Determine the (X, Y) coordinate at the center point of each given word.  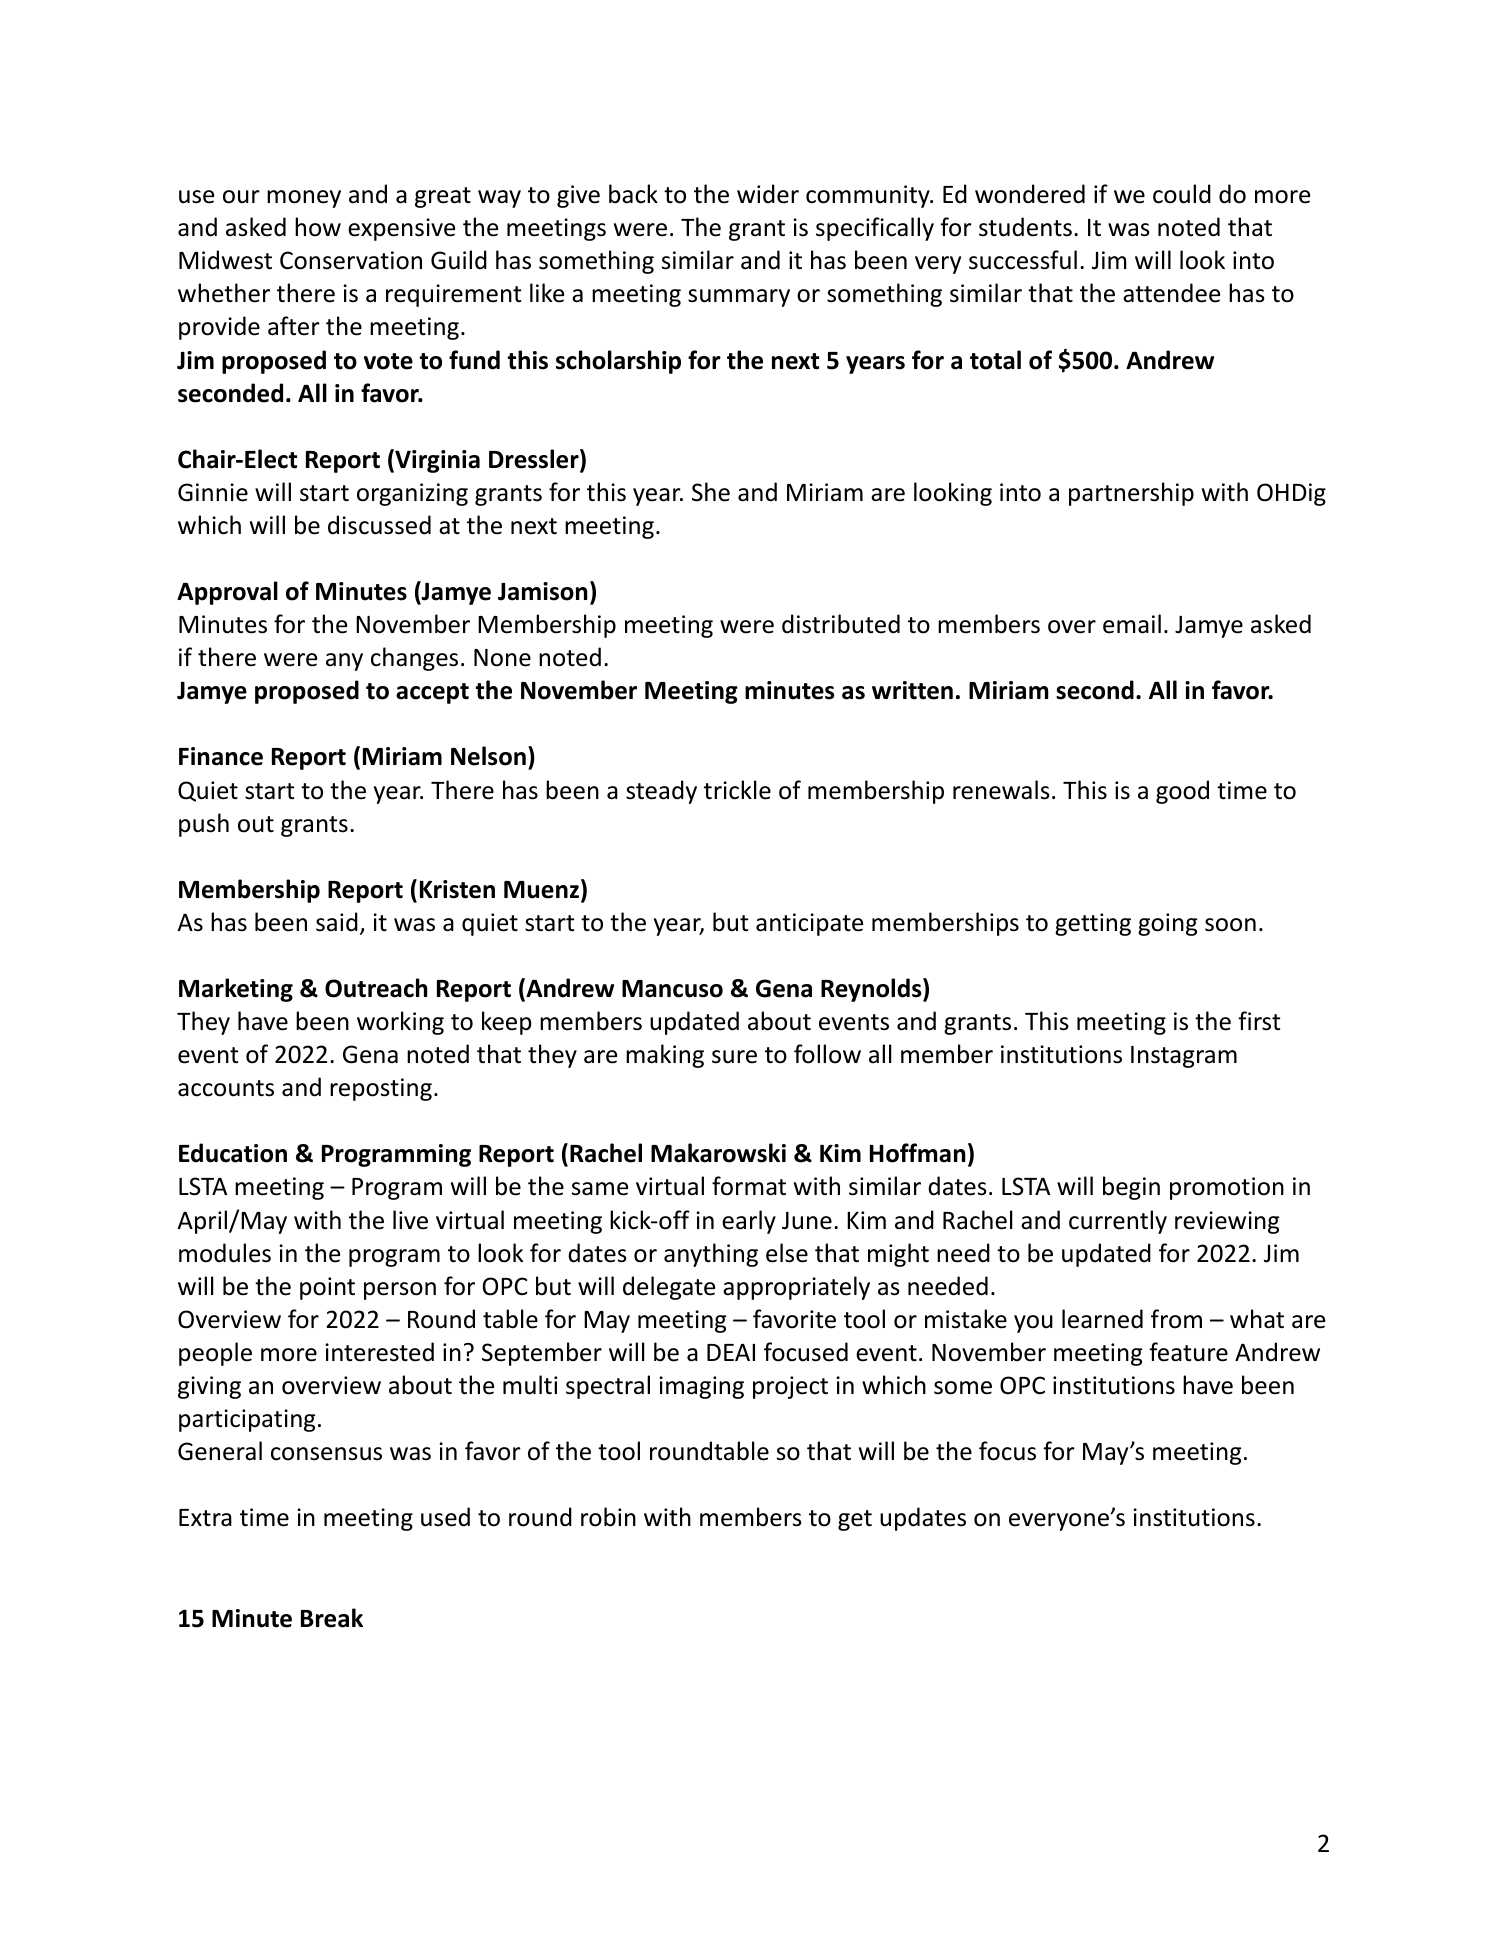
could (1182, 194)
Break (332, 1618)
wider (768, 194)
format (749, 1186)
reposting (381, 1089)
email (1132, 624)
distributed (841, 624)
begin (1131, 1188)
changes (414, 659)
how (318, 227)
